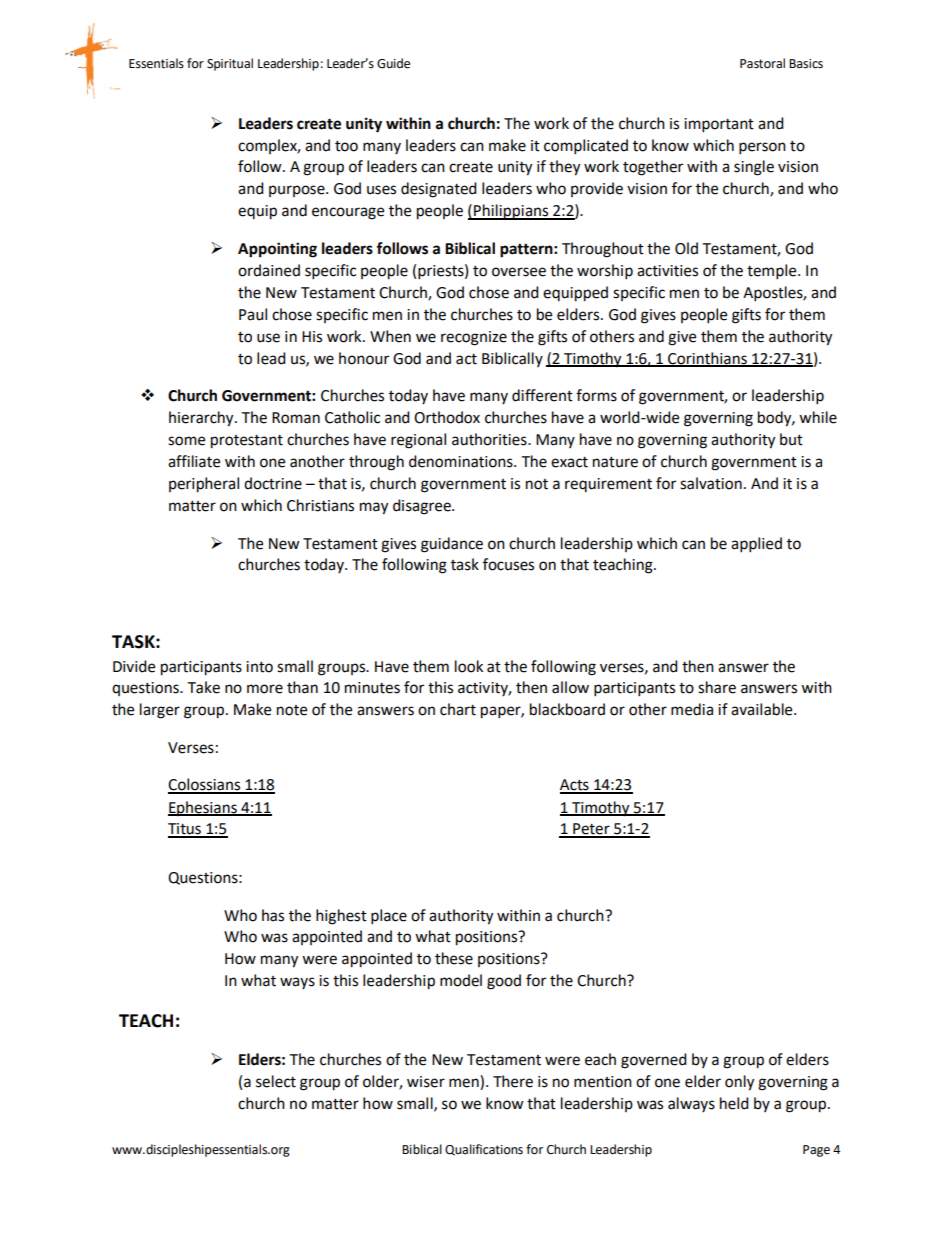 The height and width of the screenshot is (1233, 952). Describe the element at coordinates (474, 338) in the screenshot. I see `recognize` at that location.
